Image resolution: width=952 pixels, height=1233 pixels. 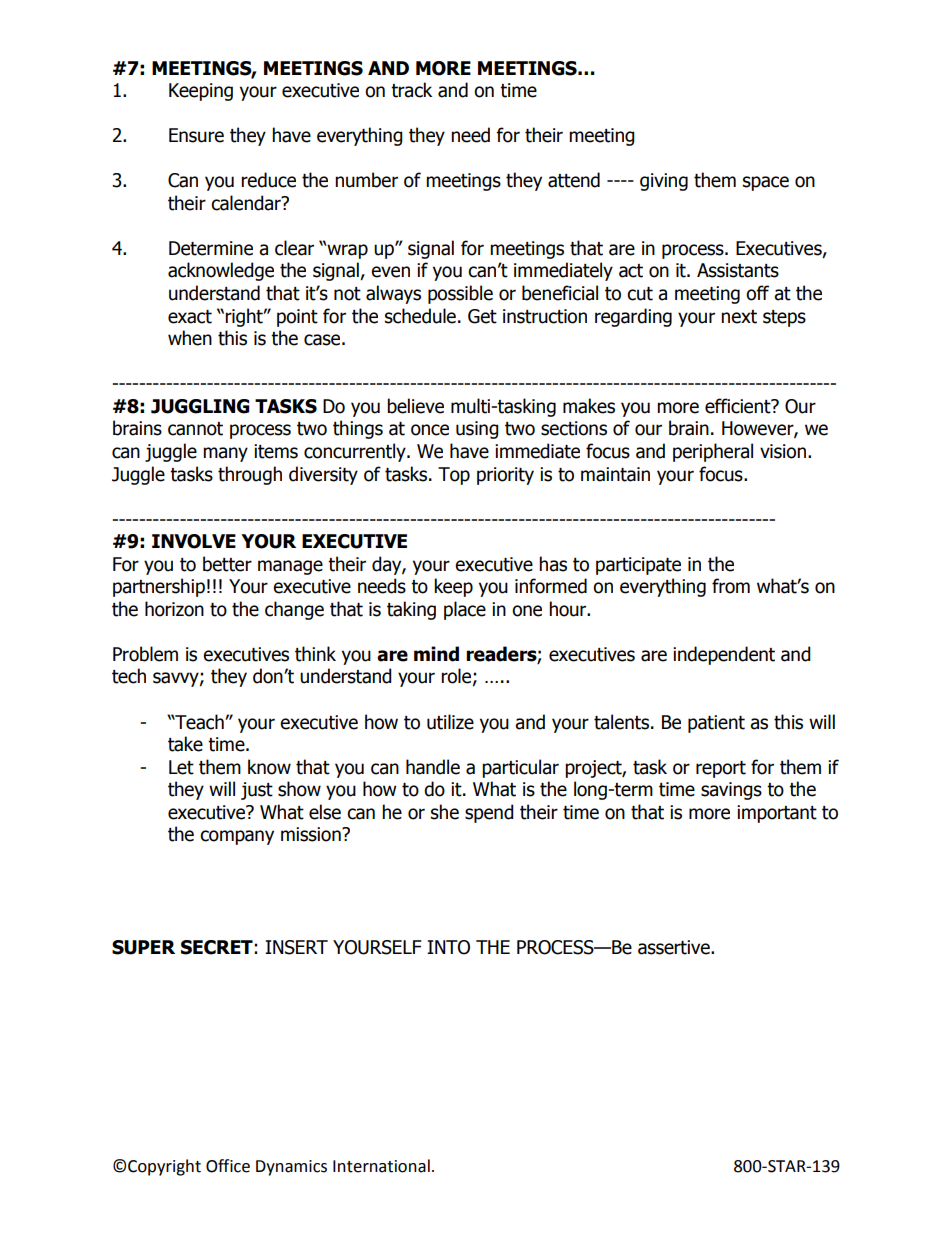 What do you see at coordinates (196, 135) in the screenshot?
I see `Ensure` at bounding box center [196, 135].
